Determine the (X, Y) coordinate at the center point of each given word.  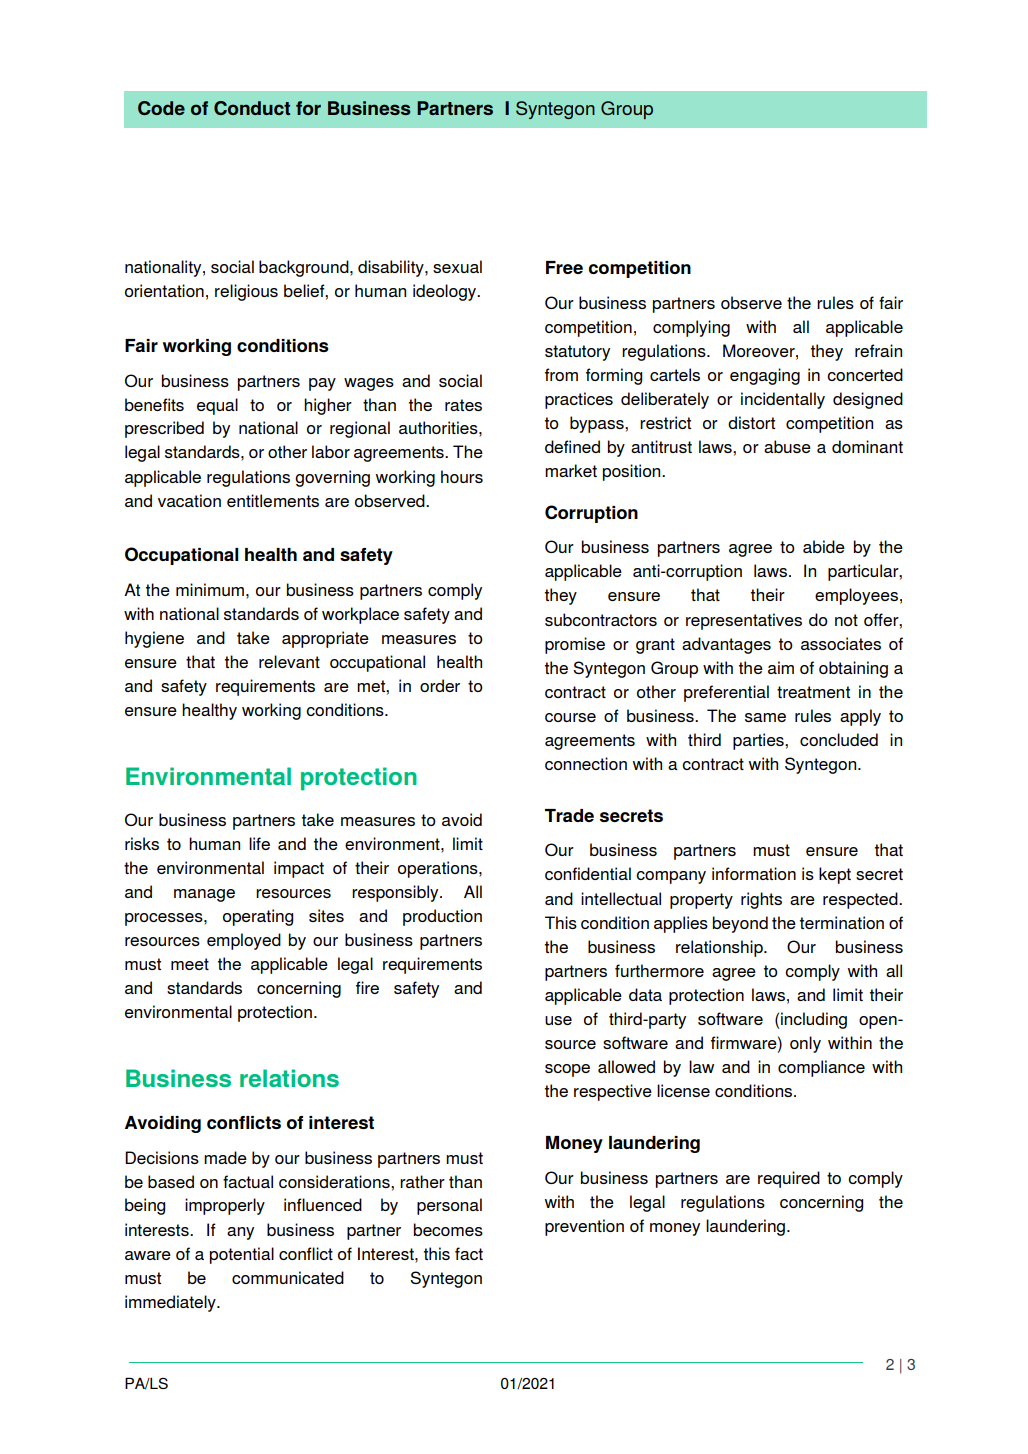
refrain (878, 350)
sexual (457, 266)
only (805, 1044)
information (754, 873)
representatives (744, 621)
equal (217, 406)
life (259, 843)
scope (567, 1070)
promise (575, 645)
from (561, 374)
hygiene (154, 639)
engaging (765, 376)
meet (190, 964)
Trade (569, 815)
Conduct (252, 108)
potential (242, 1255)
